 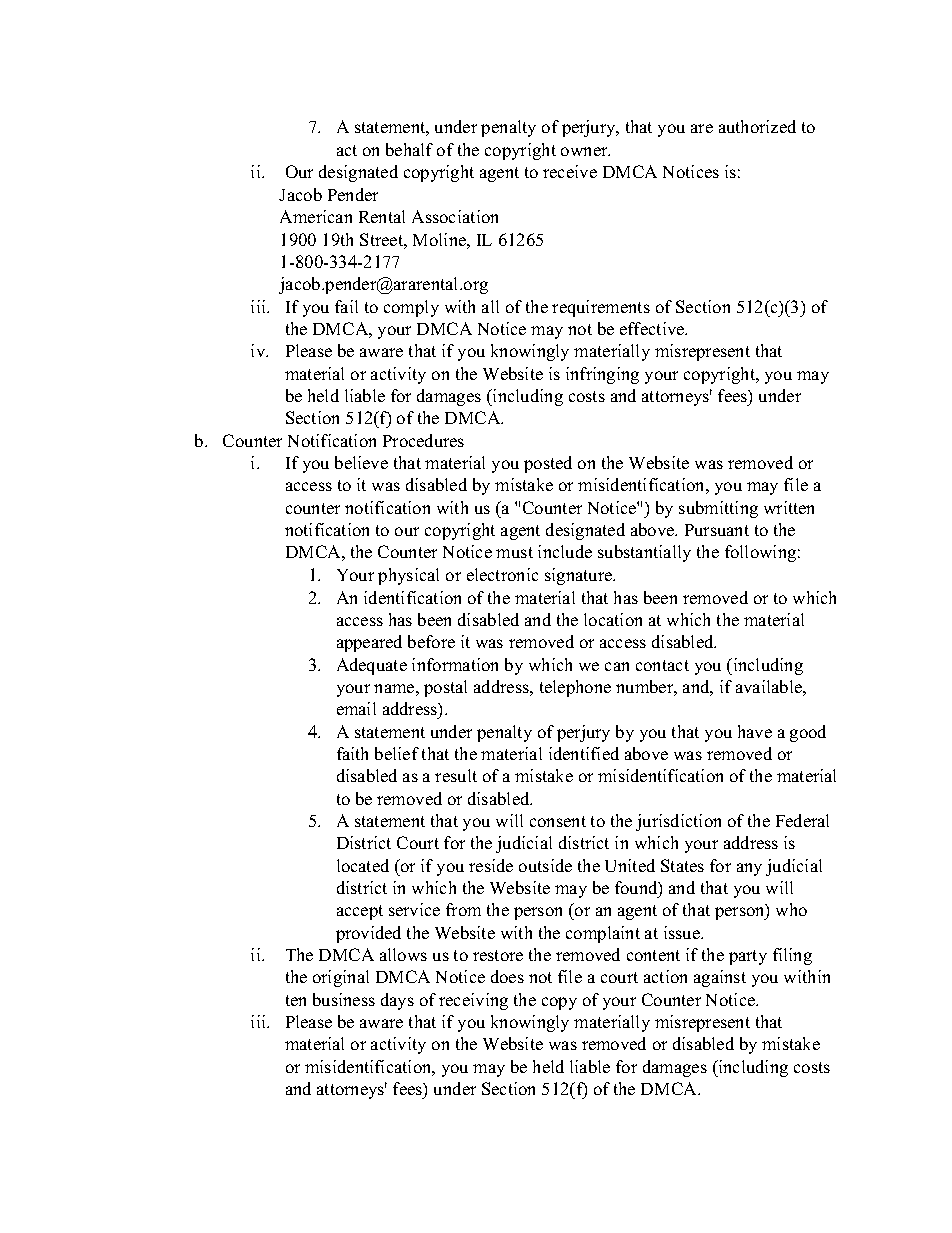 I want to click on receive, so click(x=570, y=171).
